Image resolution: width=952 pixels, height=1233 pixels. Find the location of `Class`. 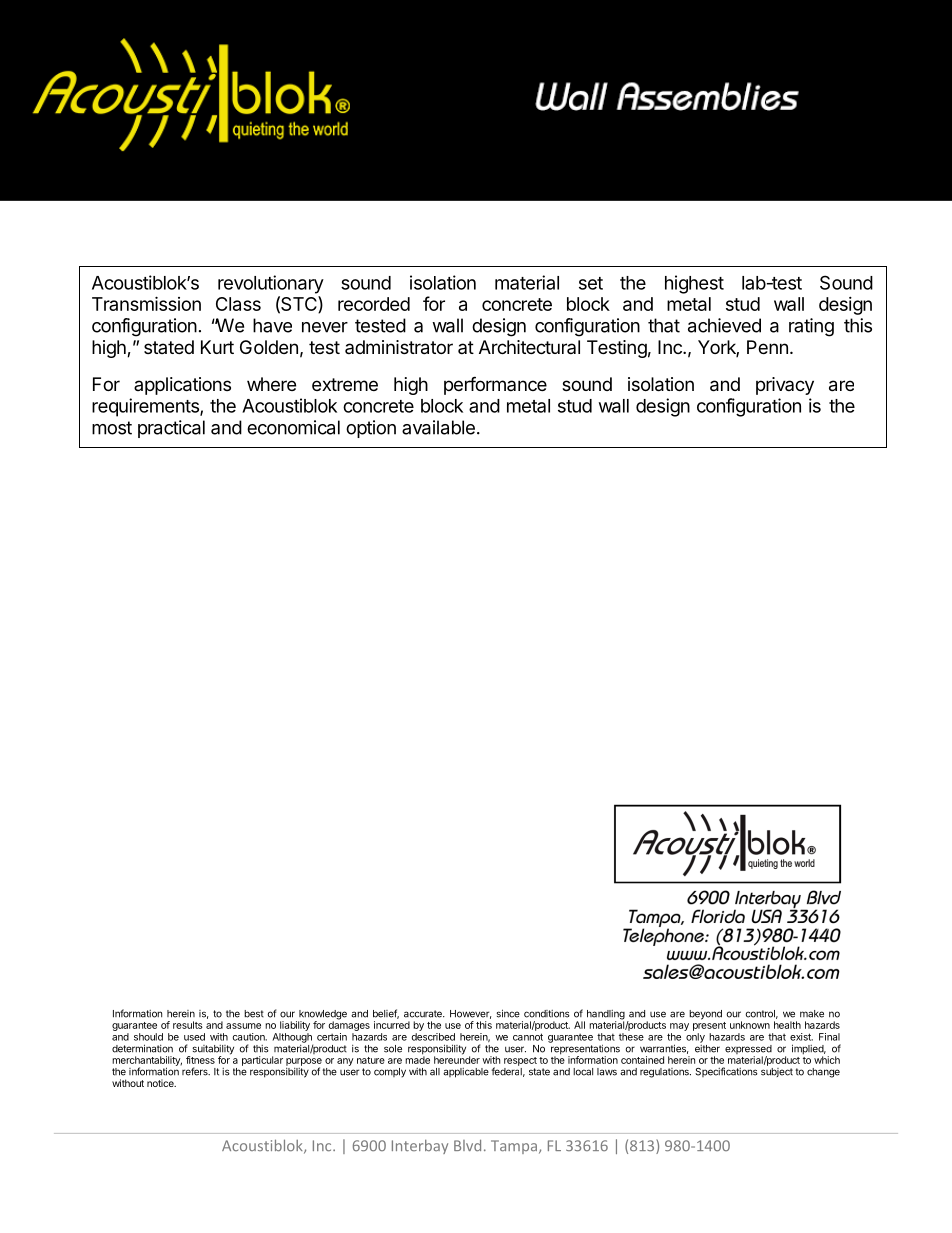

Class is located at coordinates (238, 304).
